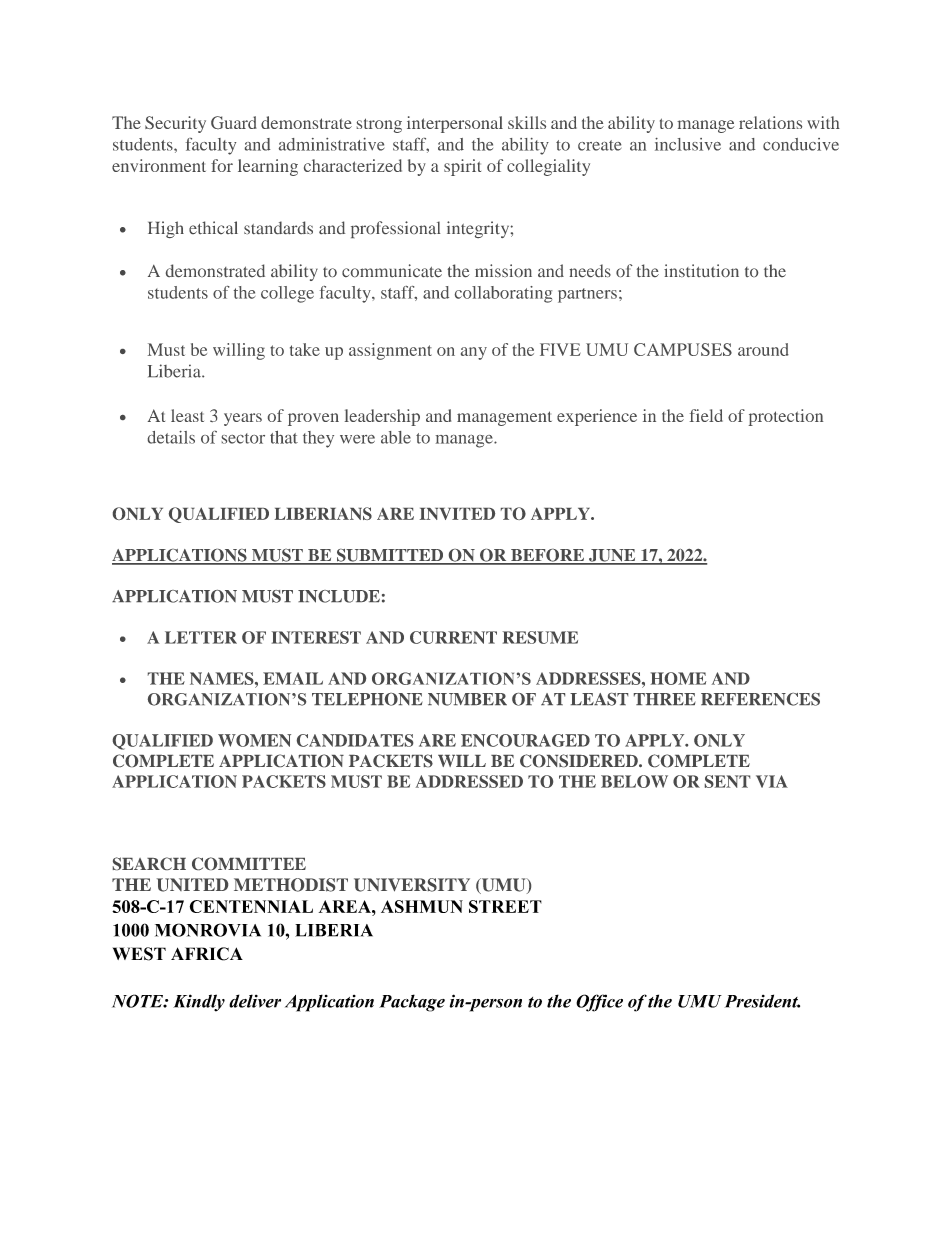  Describe the element at coordinates (548, 556) in the screenshot. I see `BEFORE` at that location.
